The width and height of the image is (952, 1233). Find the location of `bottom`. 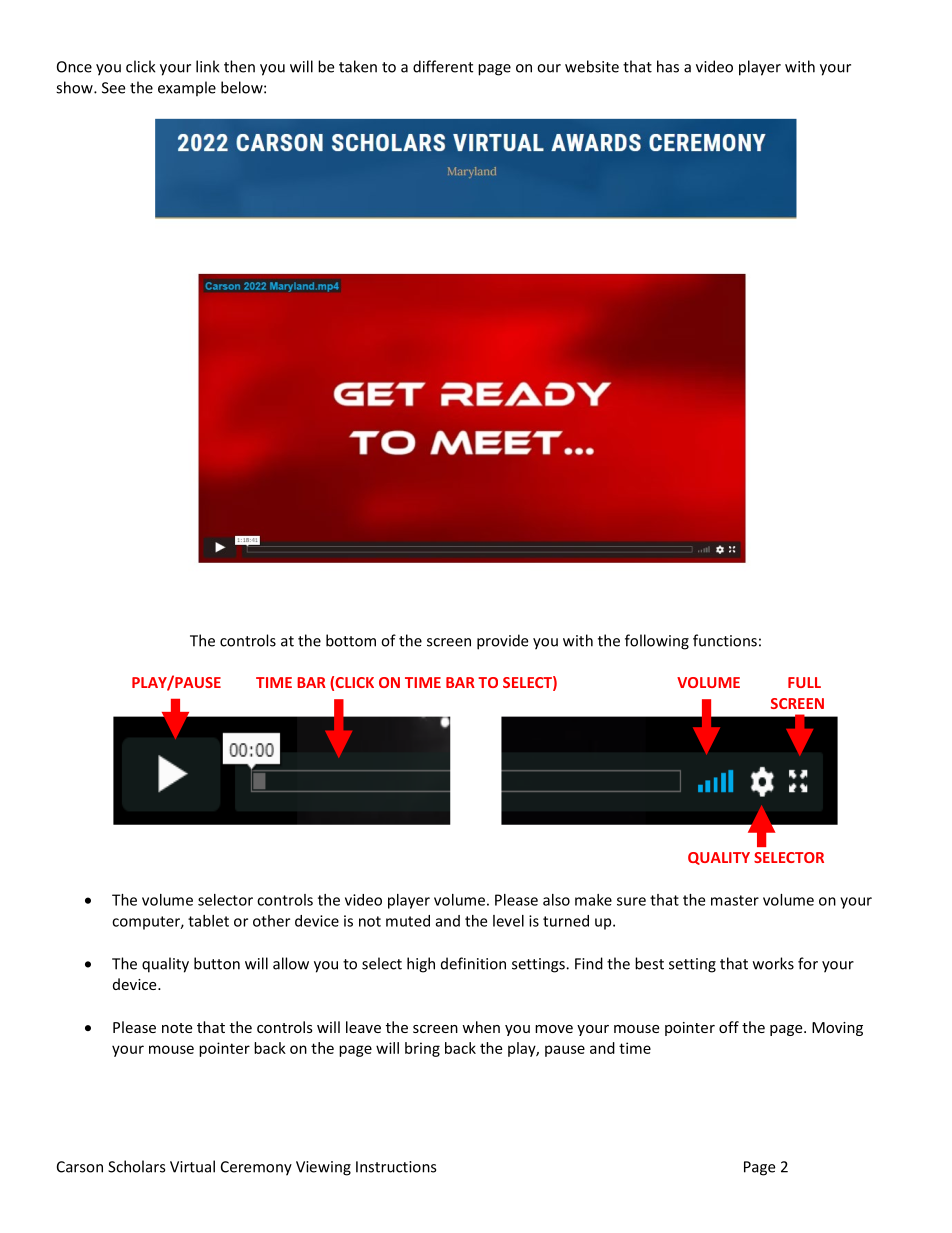

bottom is located at coordinates (351, 640).
